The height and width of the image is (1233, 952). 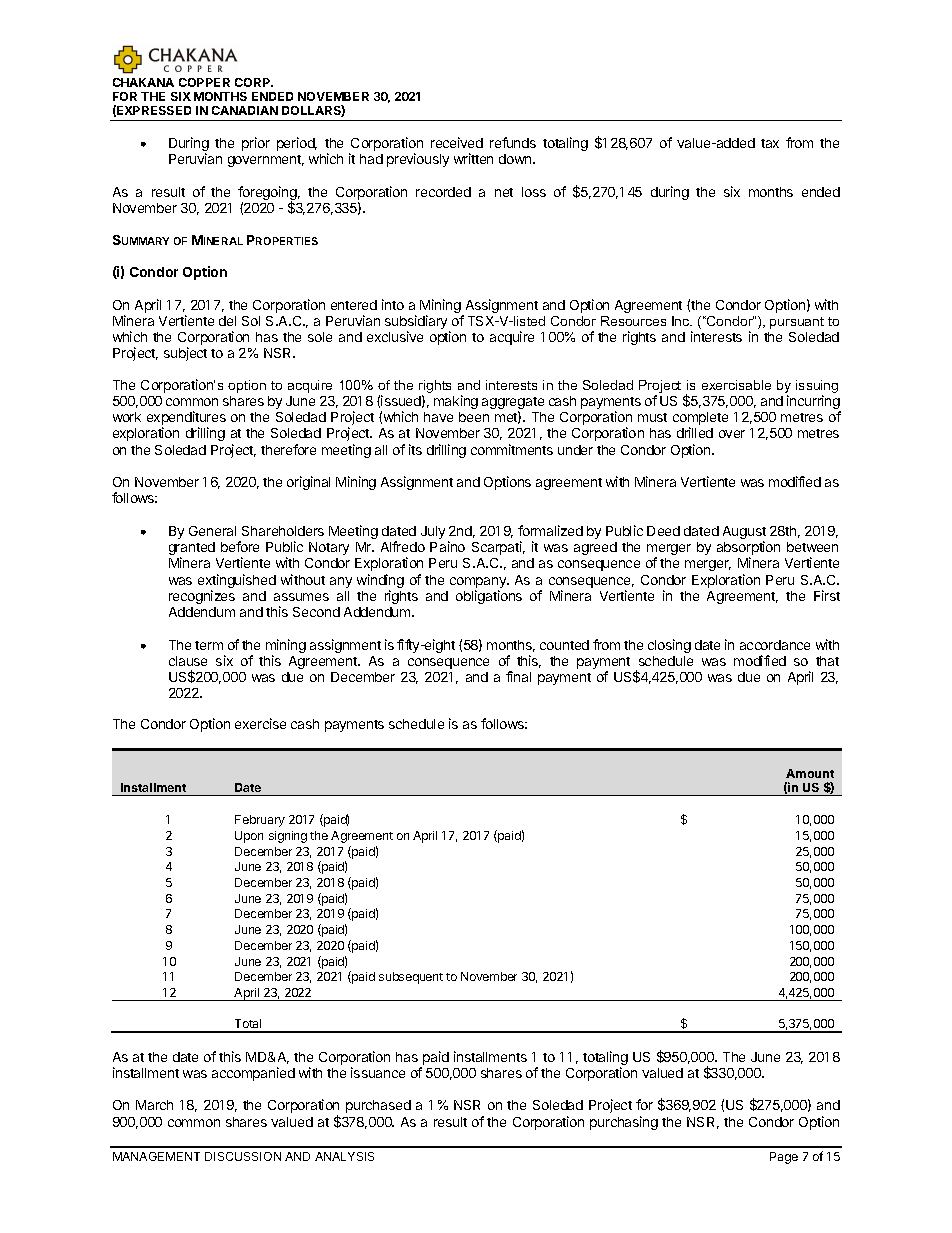 I want to click on obligations, so click(x=489, y=597).
